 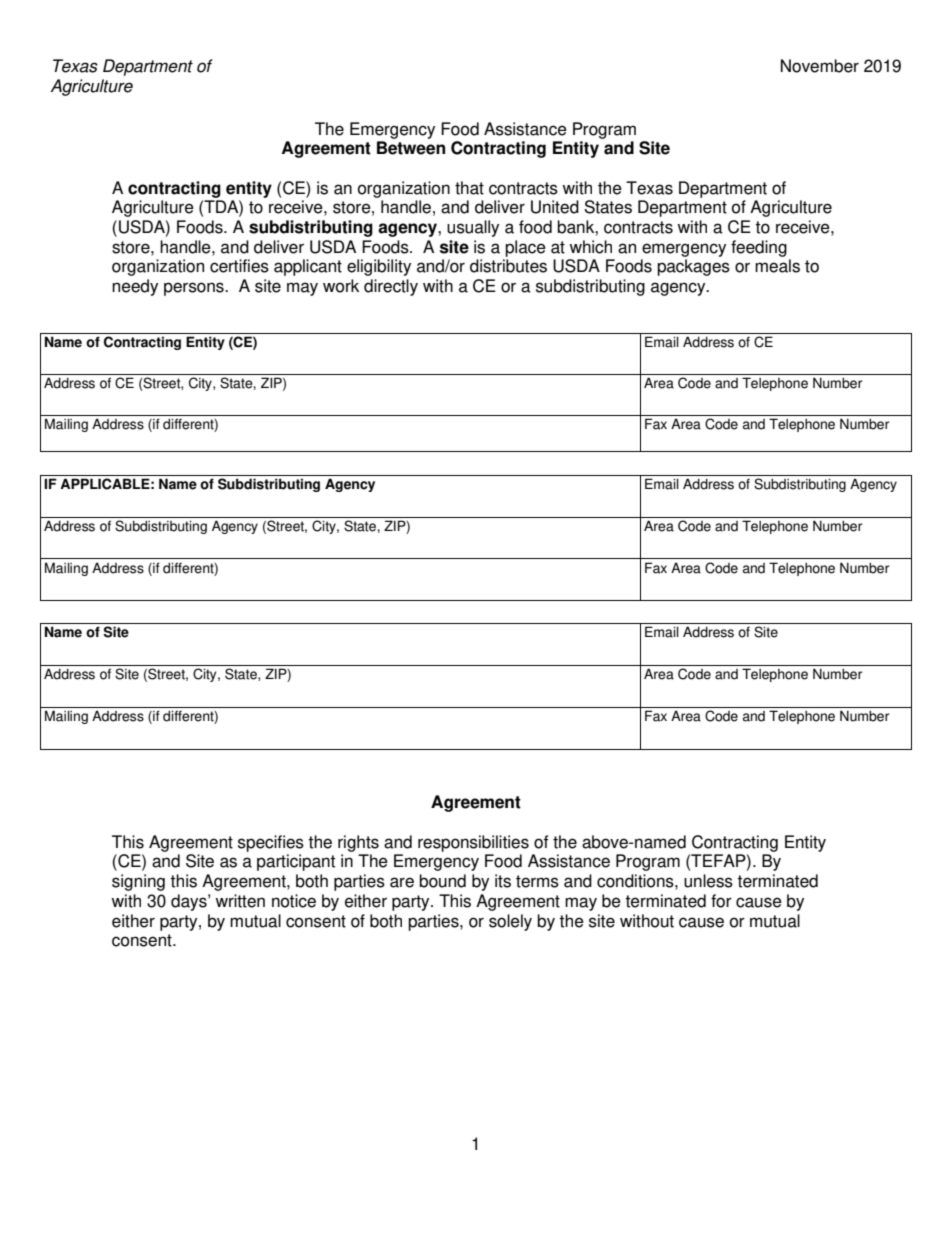 What do you see at coordinates (240, 901) in the document?
I see `written` at bounding box center [240, 901].
